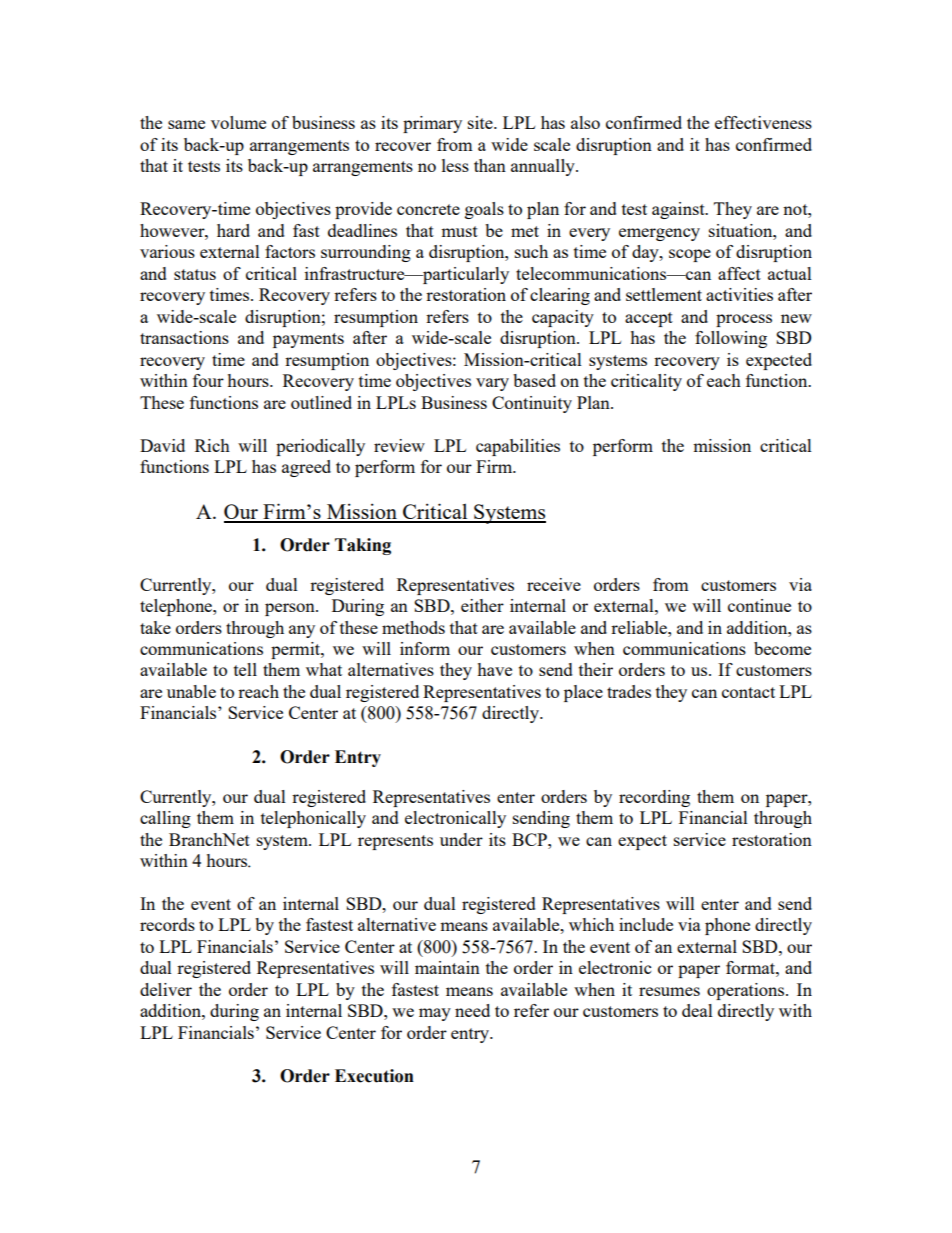  I want to click on deliver, so click(166, 989).
